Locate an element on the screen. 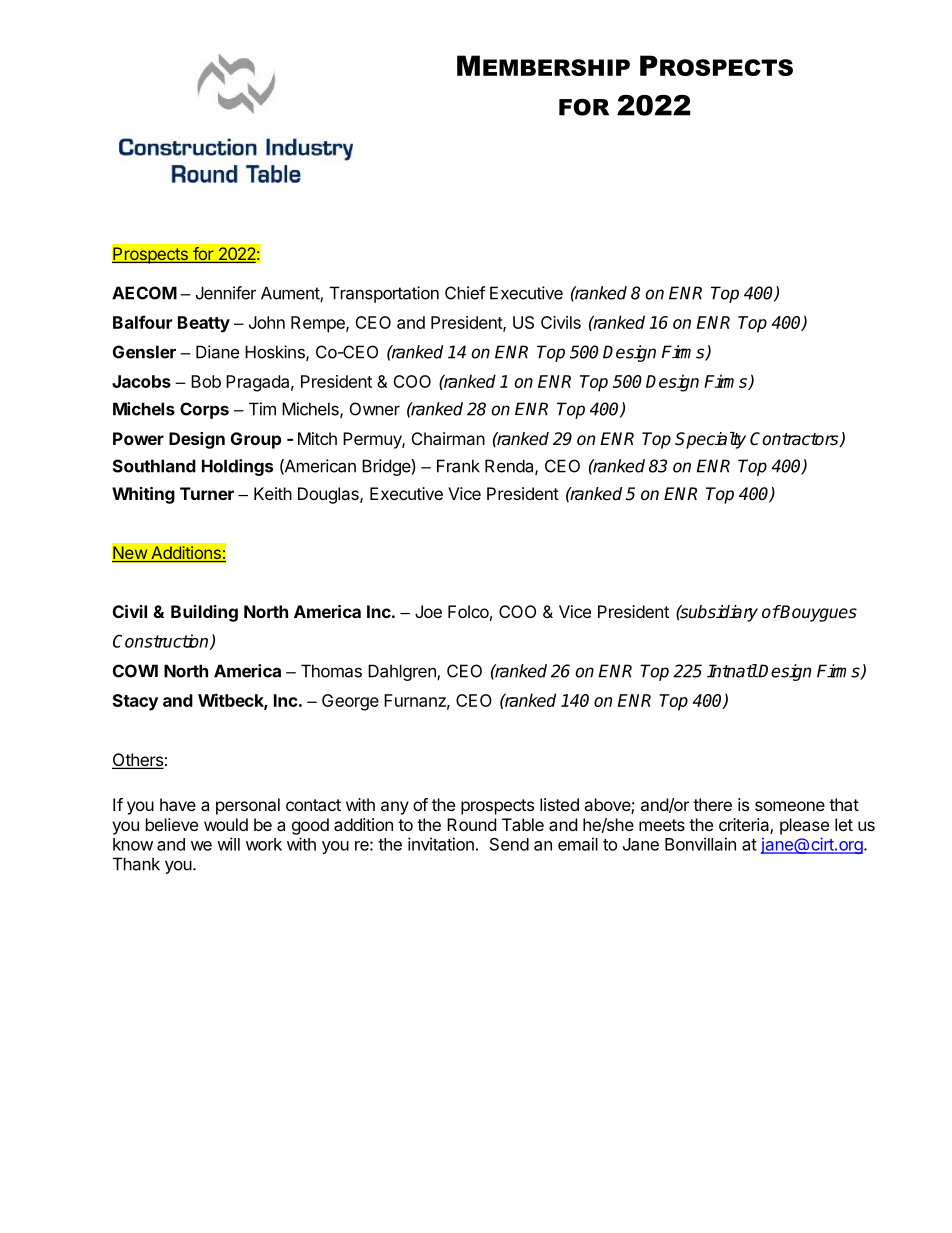 This screenshot has height=1233, width=952. Stacy is located at coordinates (135, 702).
